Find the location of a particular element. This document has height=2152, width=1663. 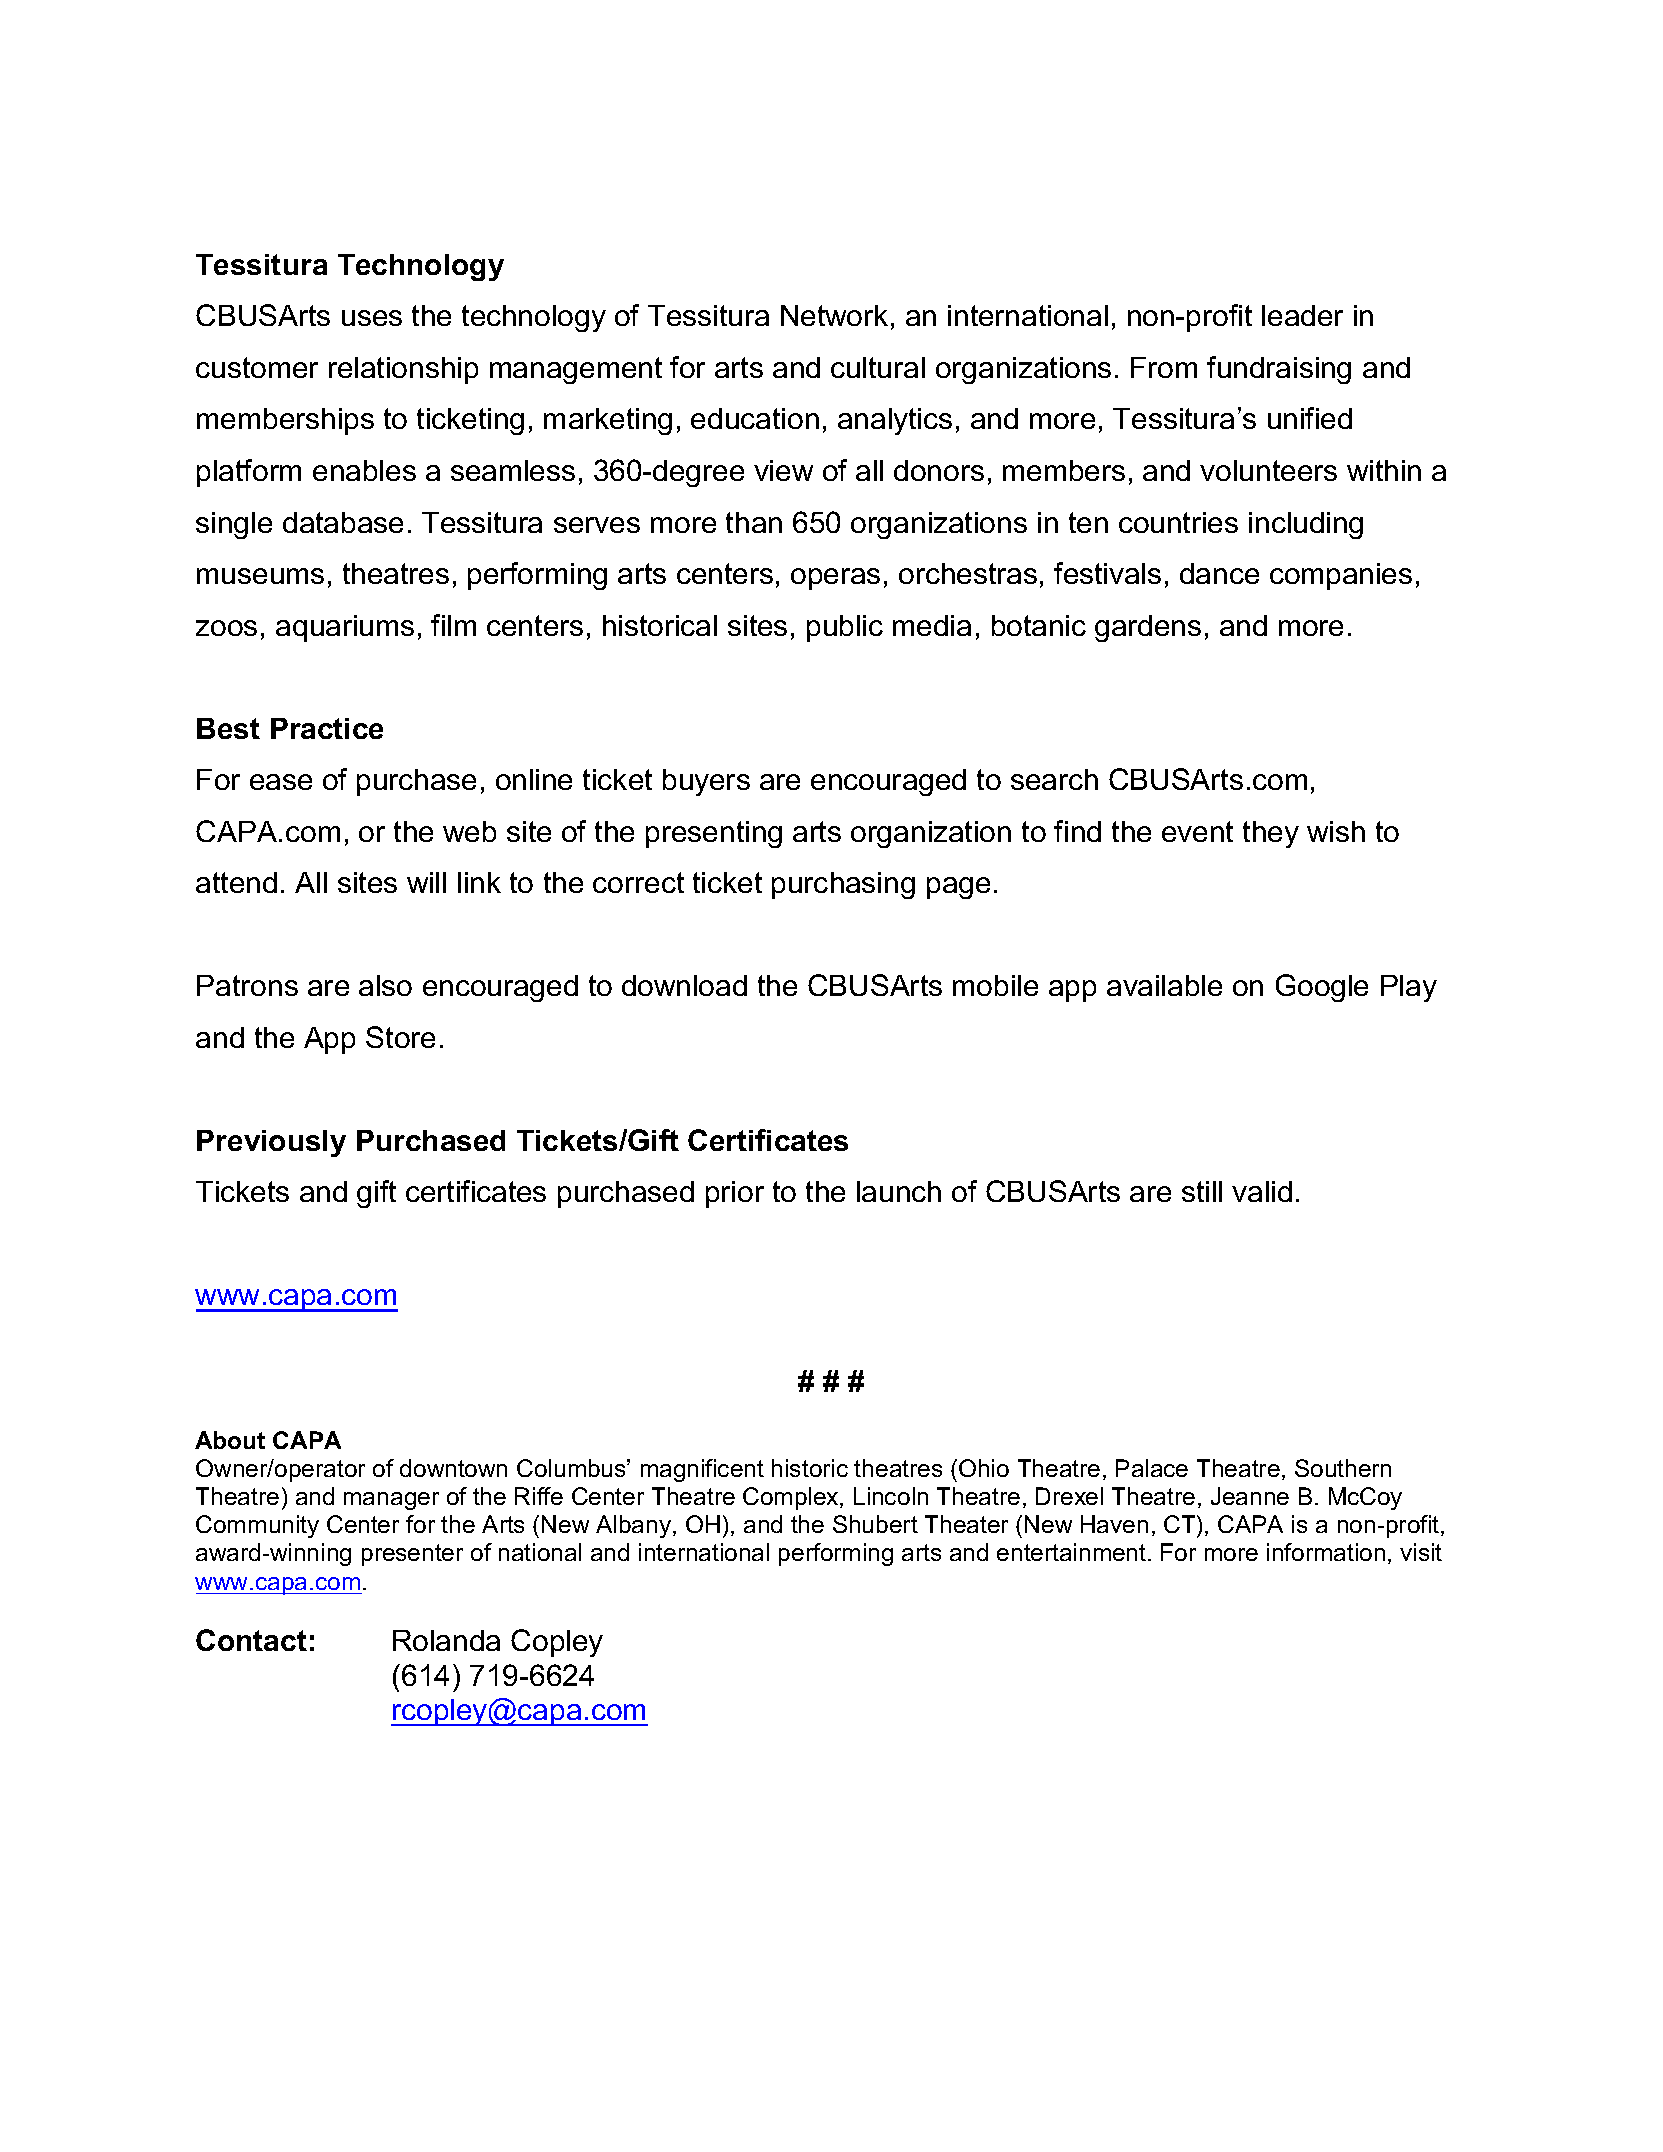

launch is located at coordinates (899, 1191).
